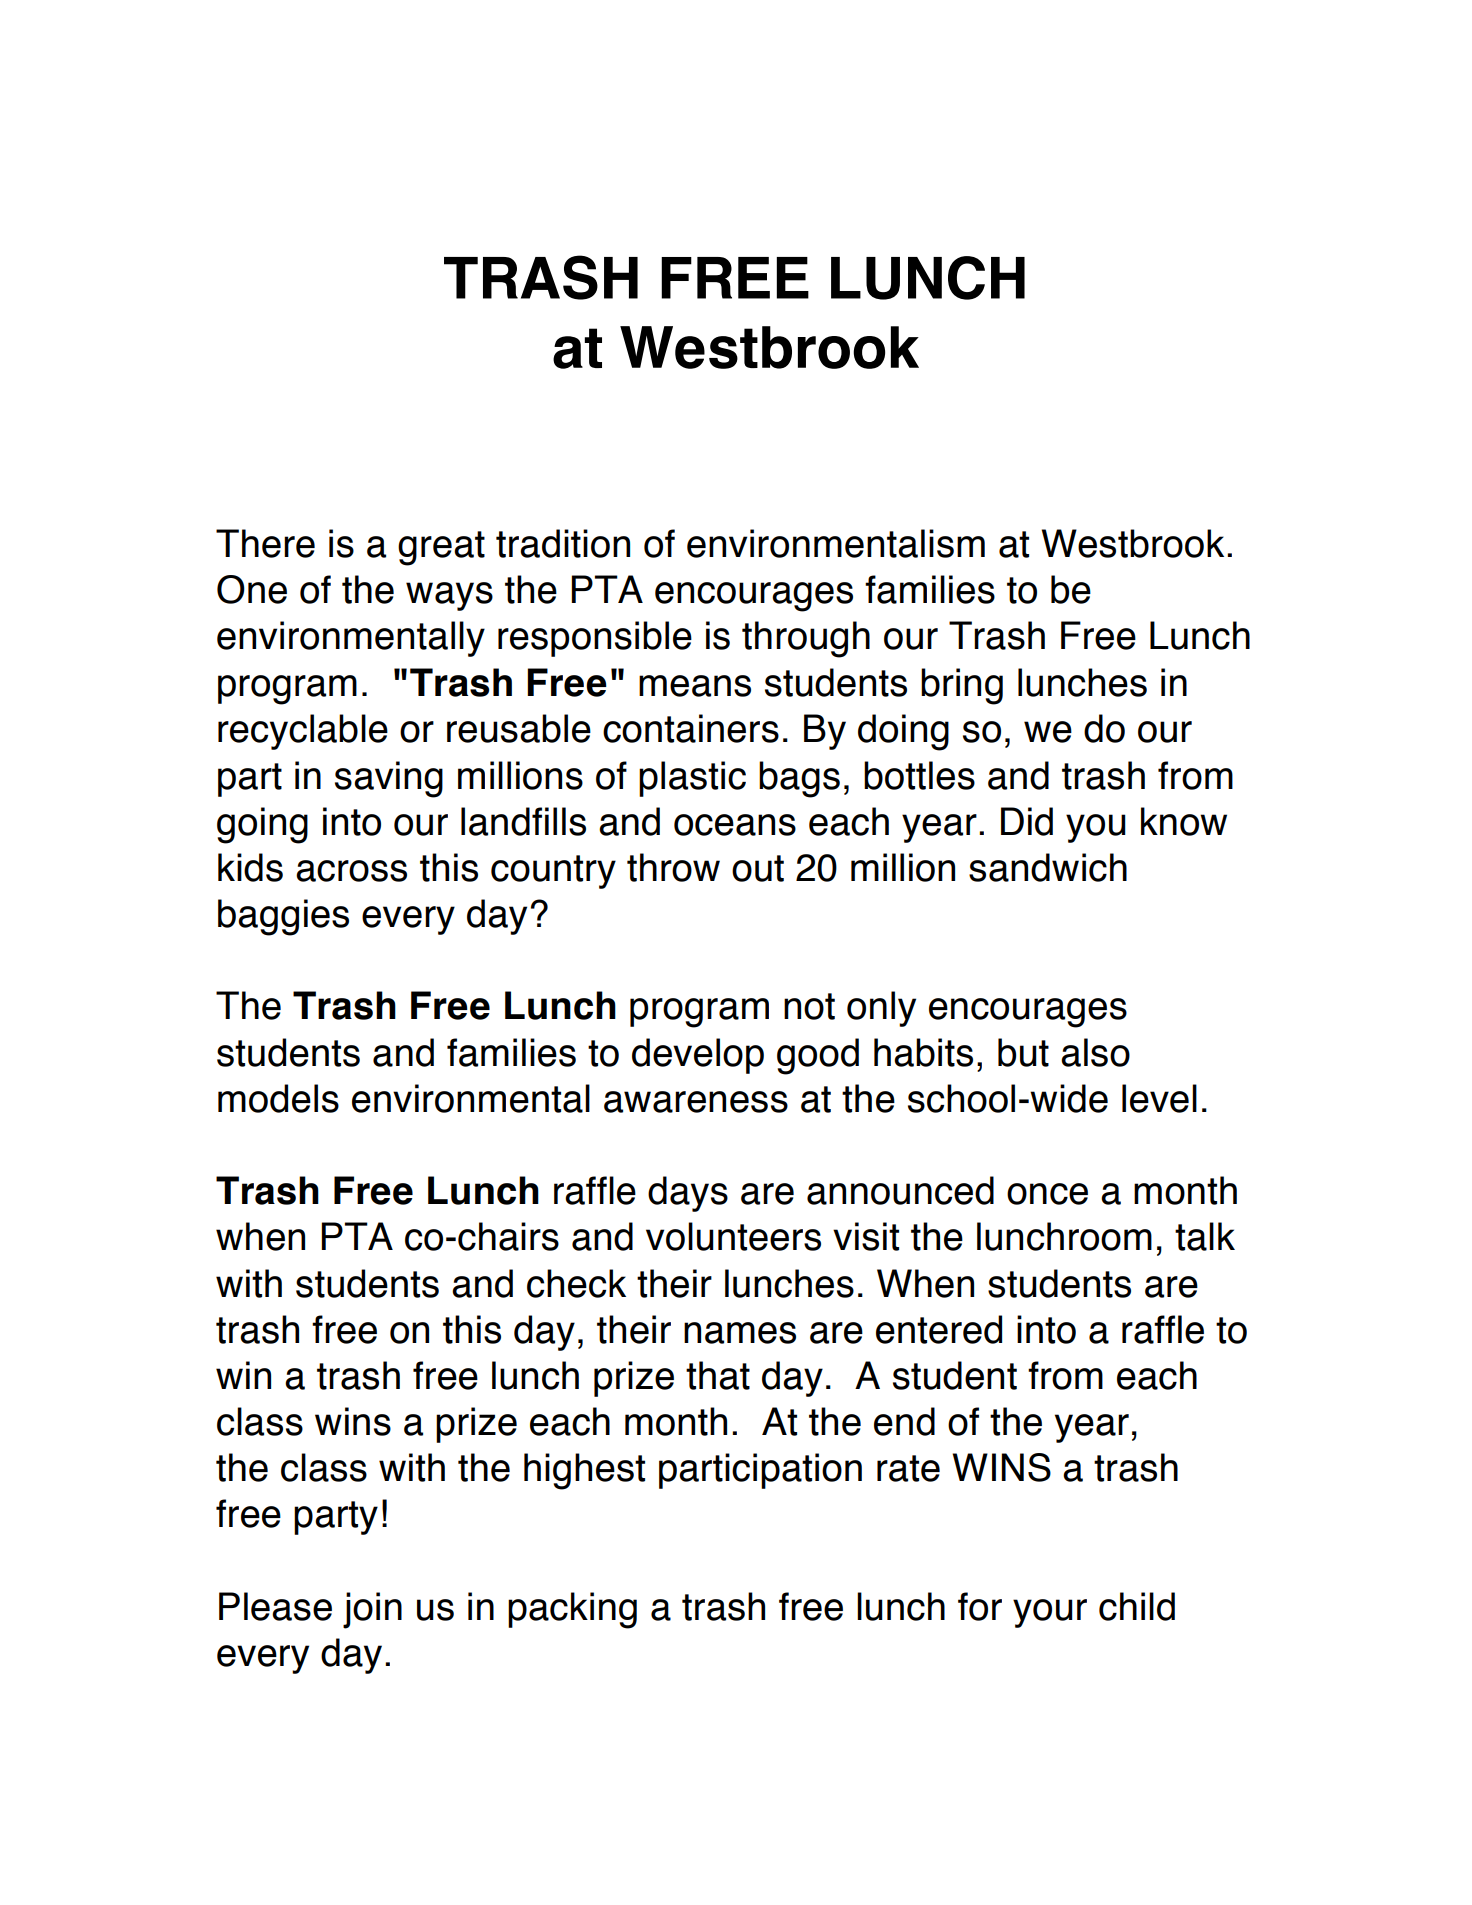 This document has height=1905, width=1472. Describe the element at coordinates (372, 1610) in the document. I see `join` at that location.
